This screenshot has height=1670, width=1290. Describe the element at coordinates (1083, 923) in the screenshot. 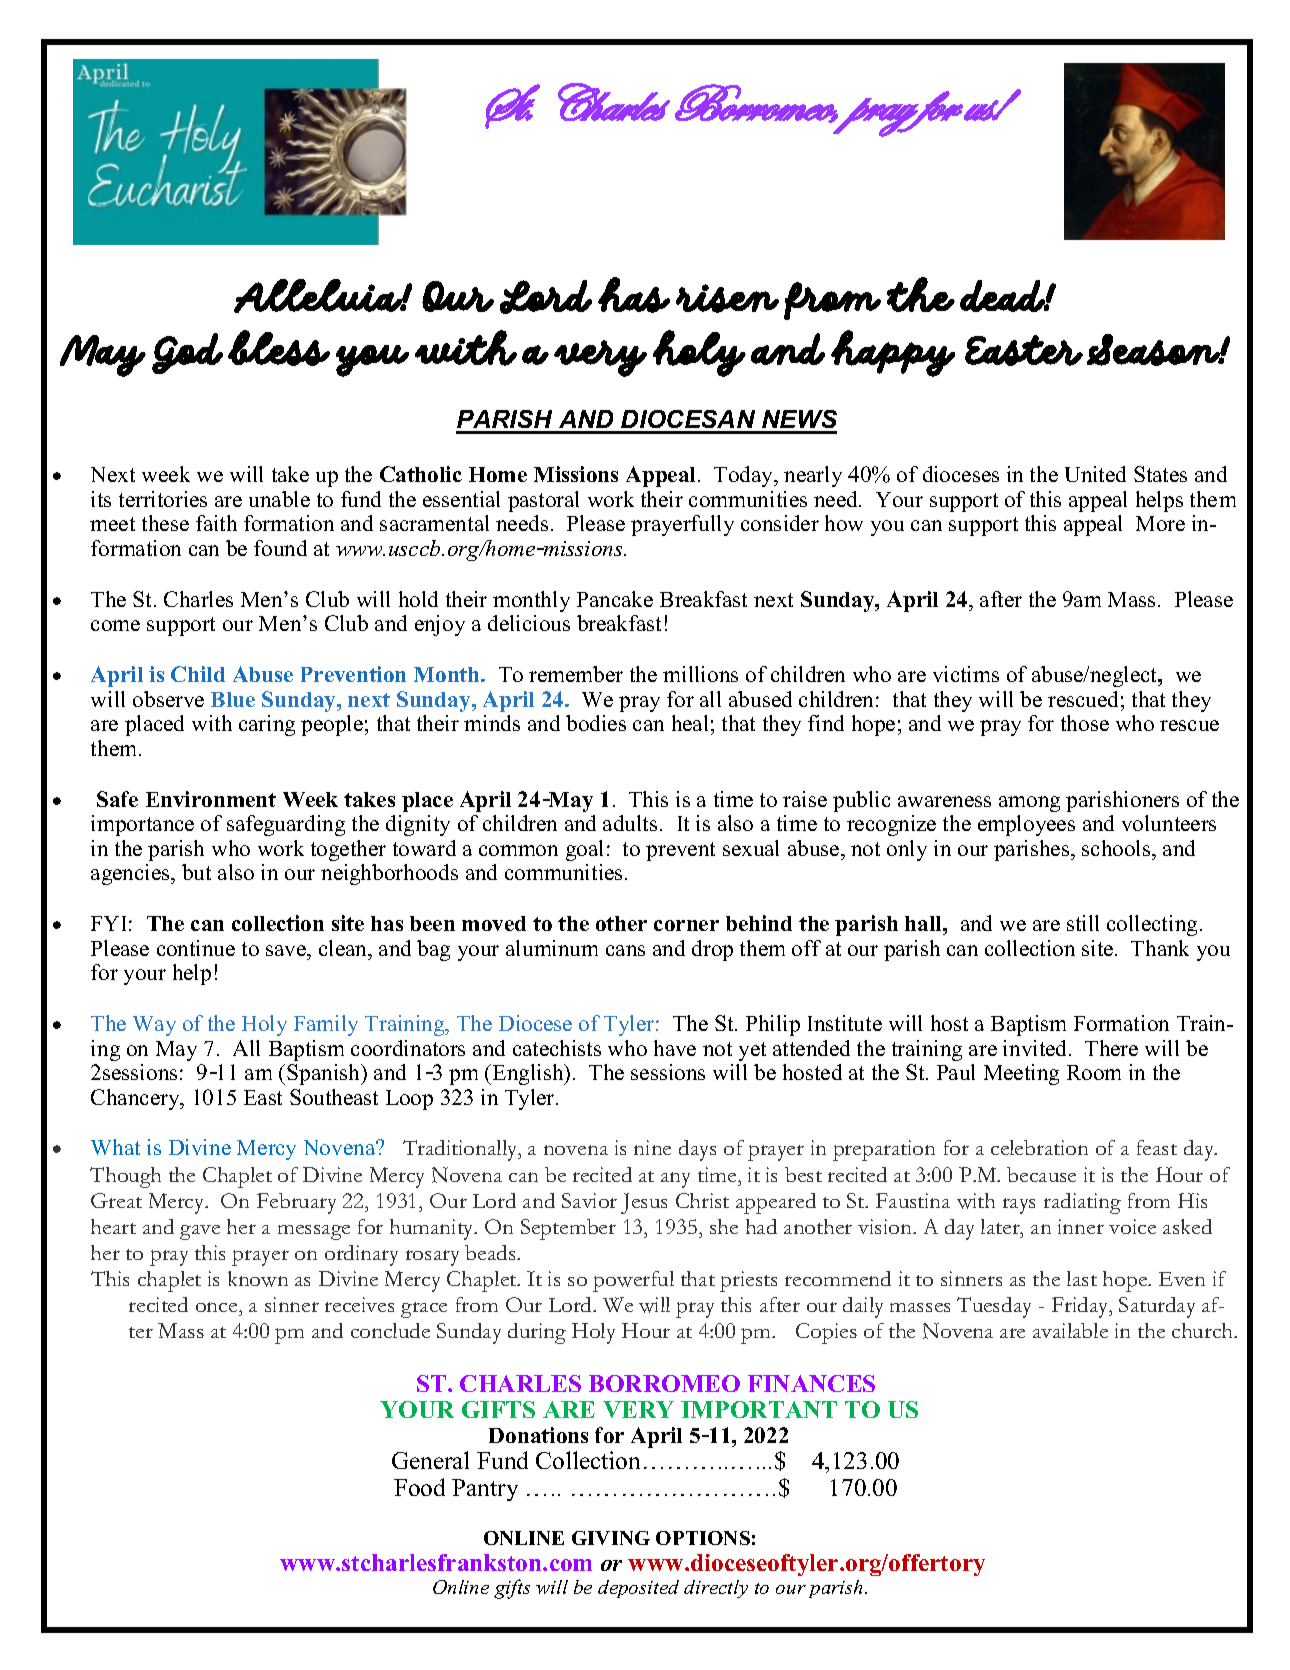

I see `still` at that location.
